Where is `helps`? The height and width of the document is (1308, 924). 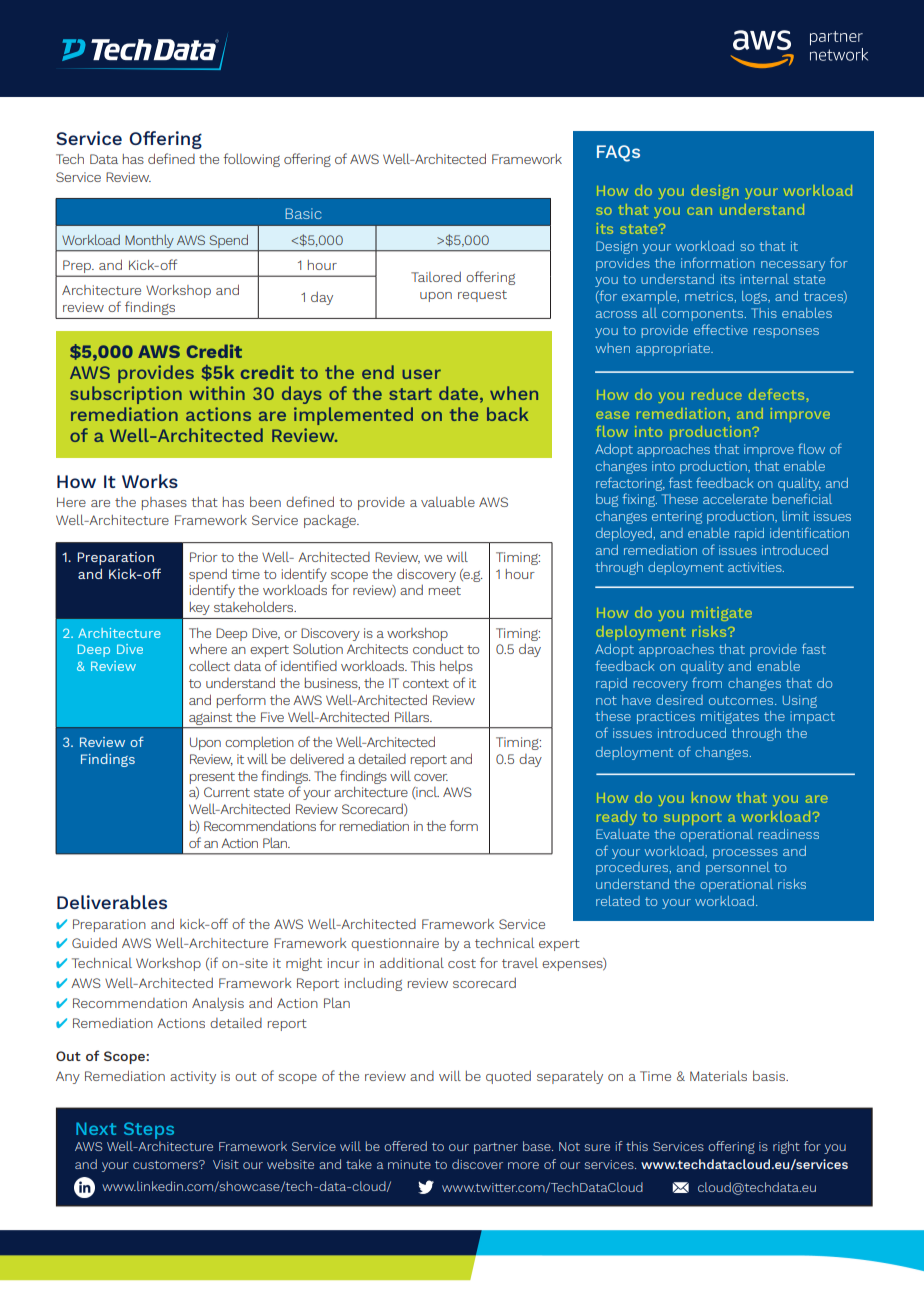 helps is located at coordinates (456, 667).
